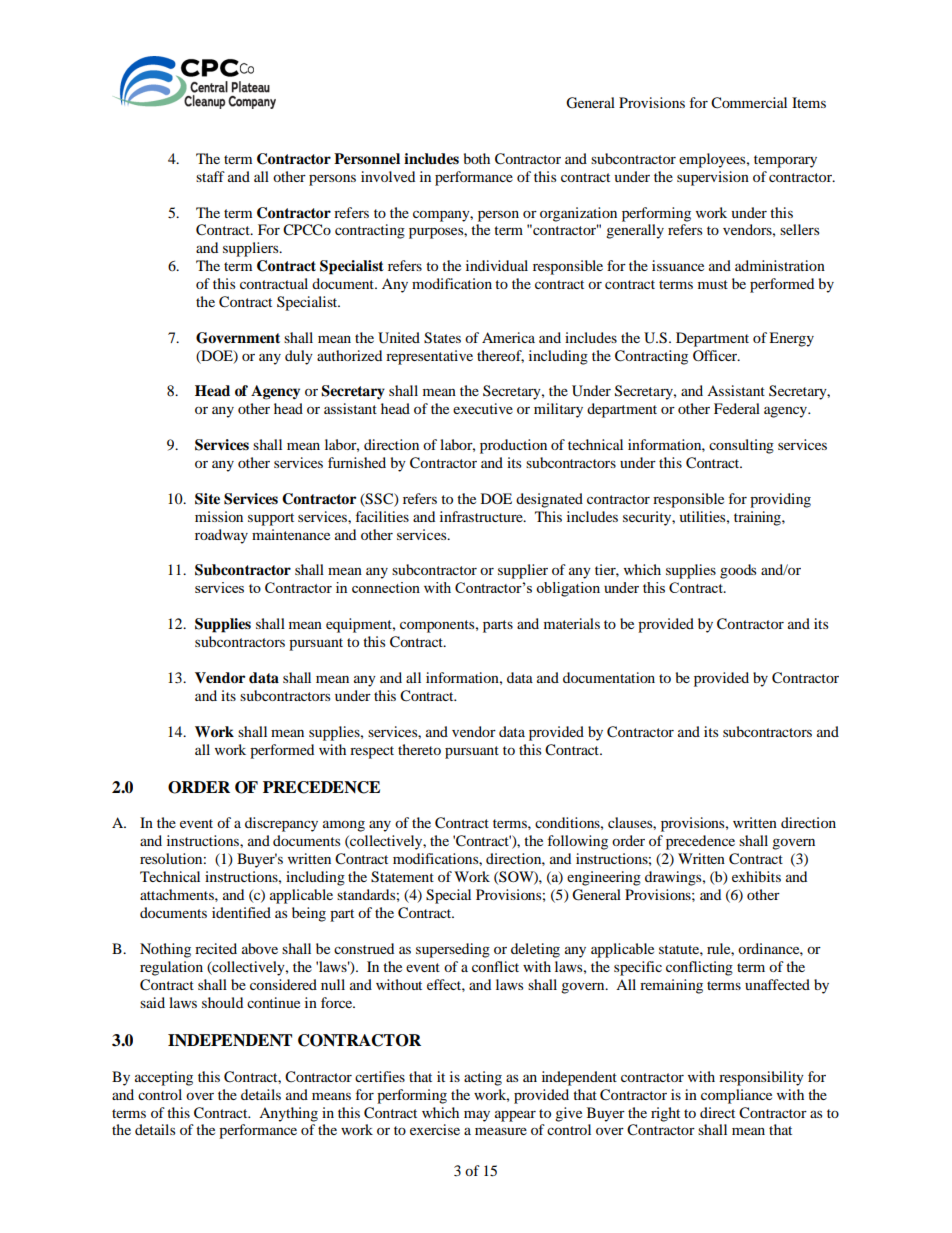 The image size is (952, 1233). What do you see at coordinates (477, 1116) in the screenshot?
I see `may` at bounding box center [477, 1116].
